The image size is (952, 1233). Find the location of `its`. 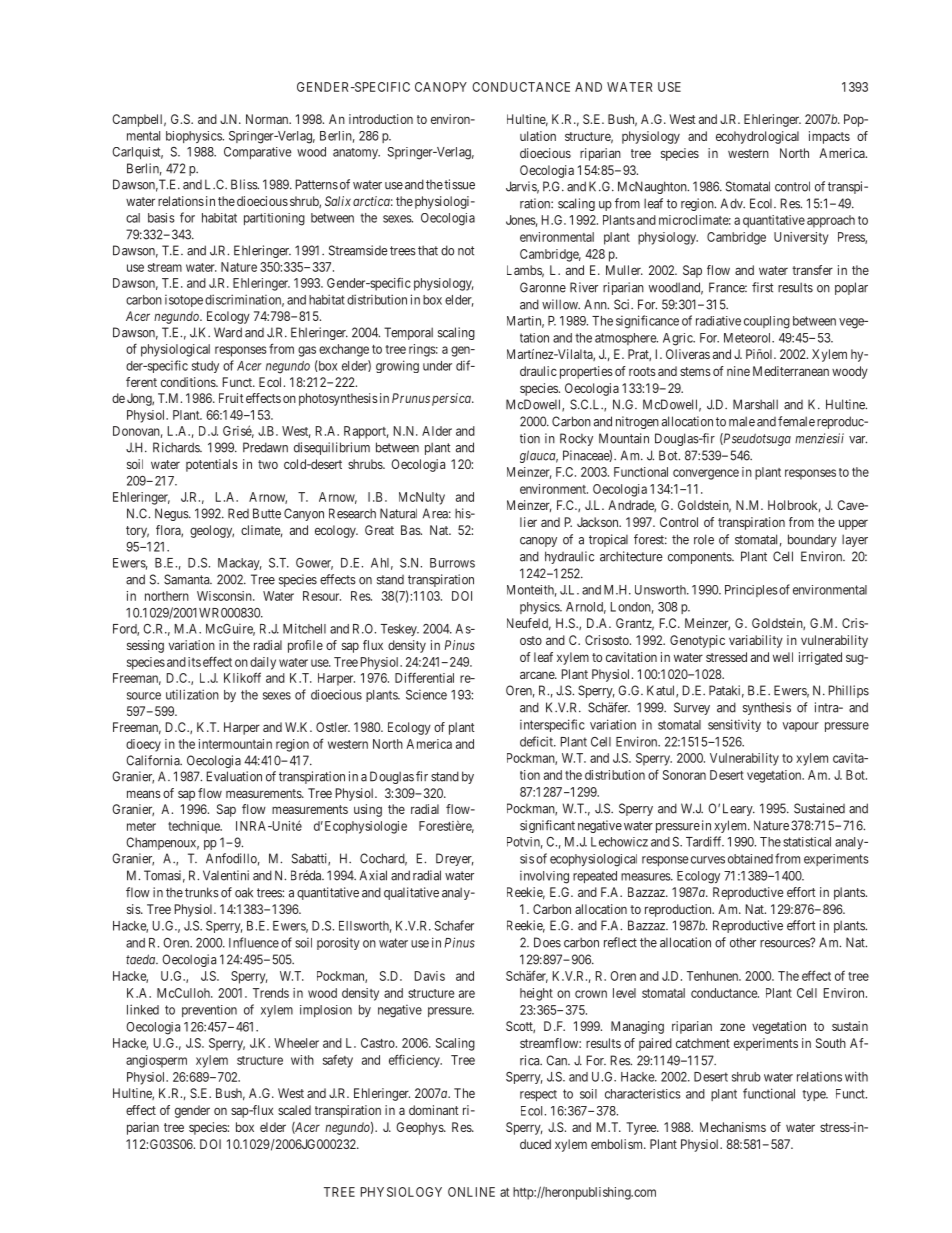

its is located at coordinates (194, 662).
